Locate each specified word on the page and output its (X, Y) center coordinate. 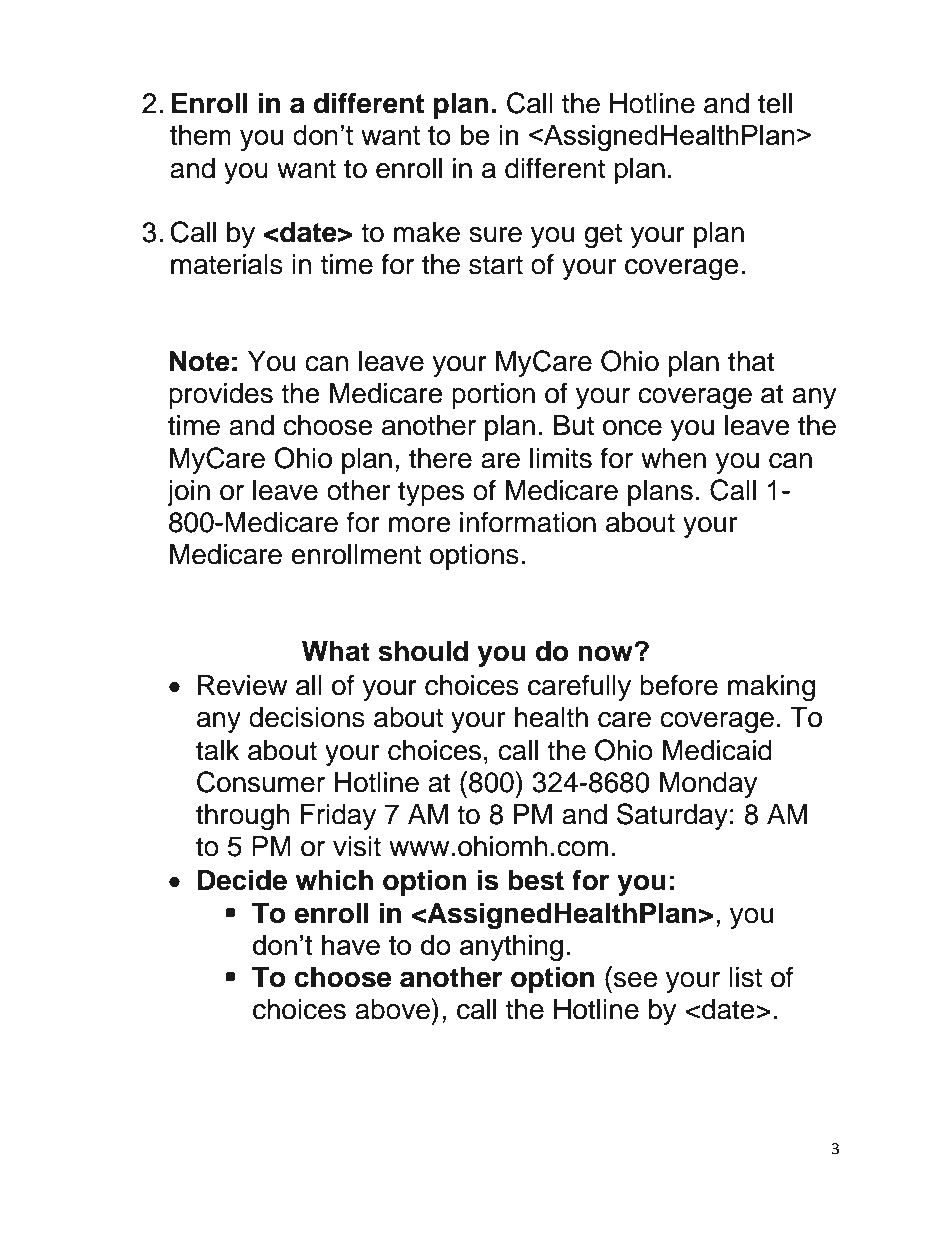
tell (775, 103)
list (745, 977)
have (351, 945)
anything (511, 948)
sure (495, 235)
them (200, 135)
